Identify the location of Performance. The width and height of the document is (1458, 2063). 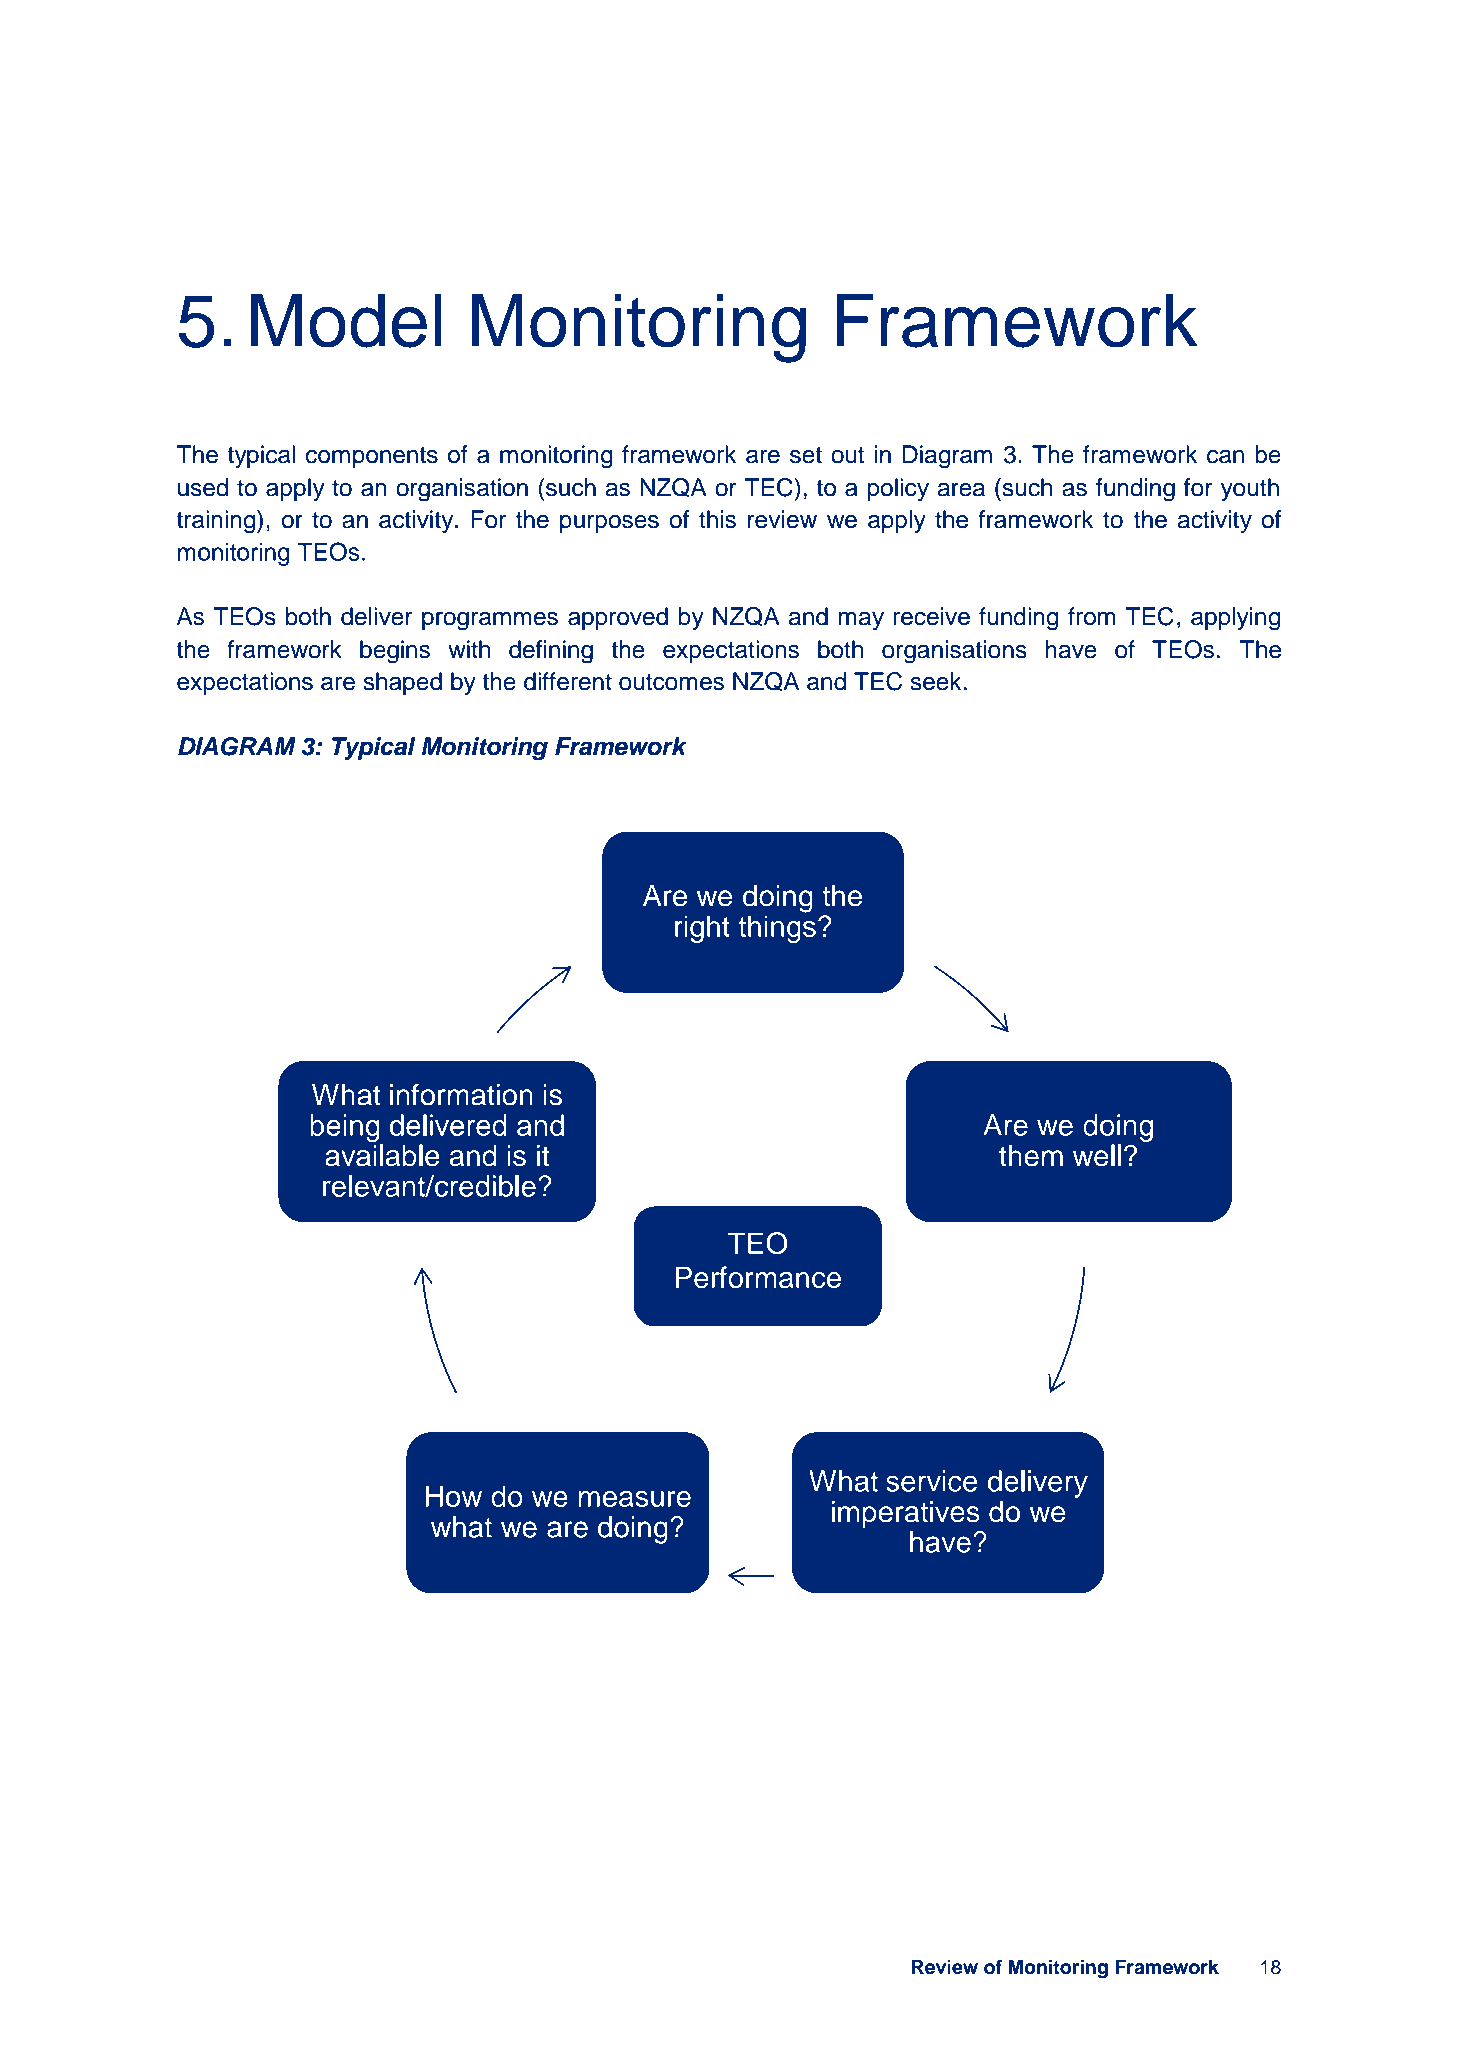
(758, 1277).
